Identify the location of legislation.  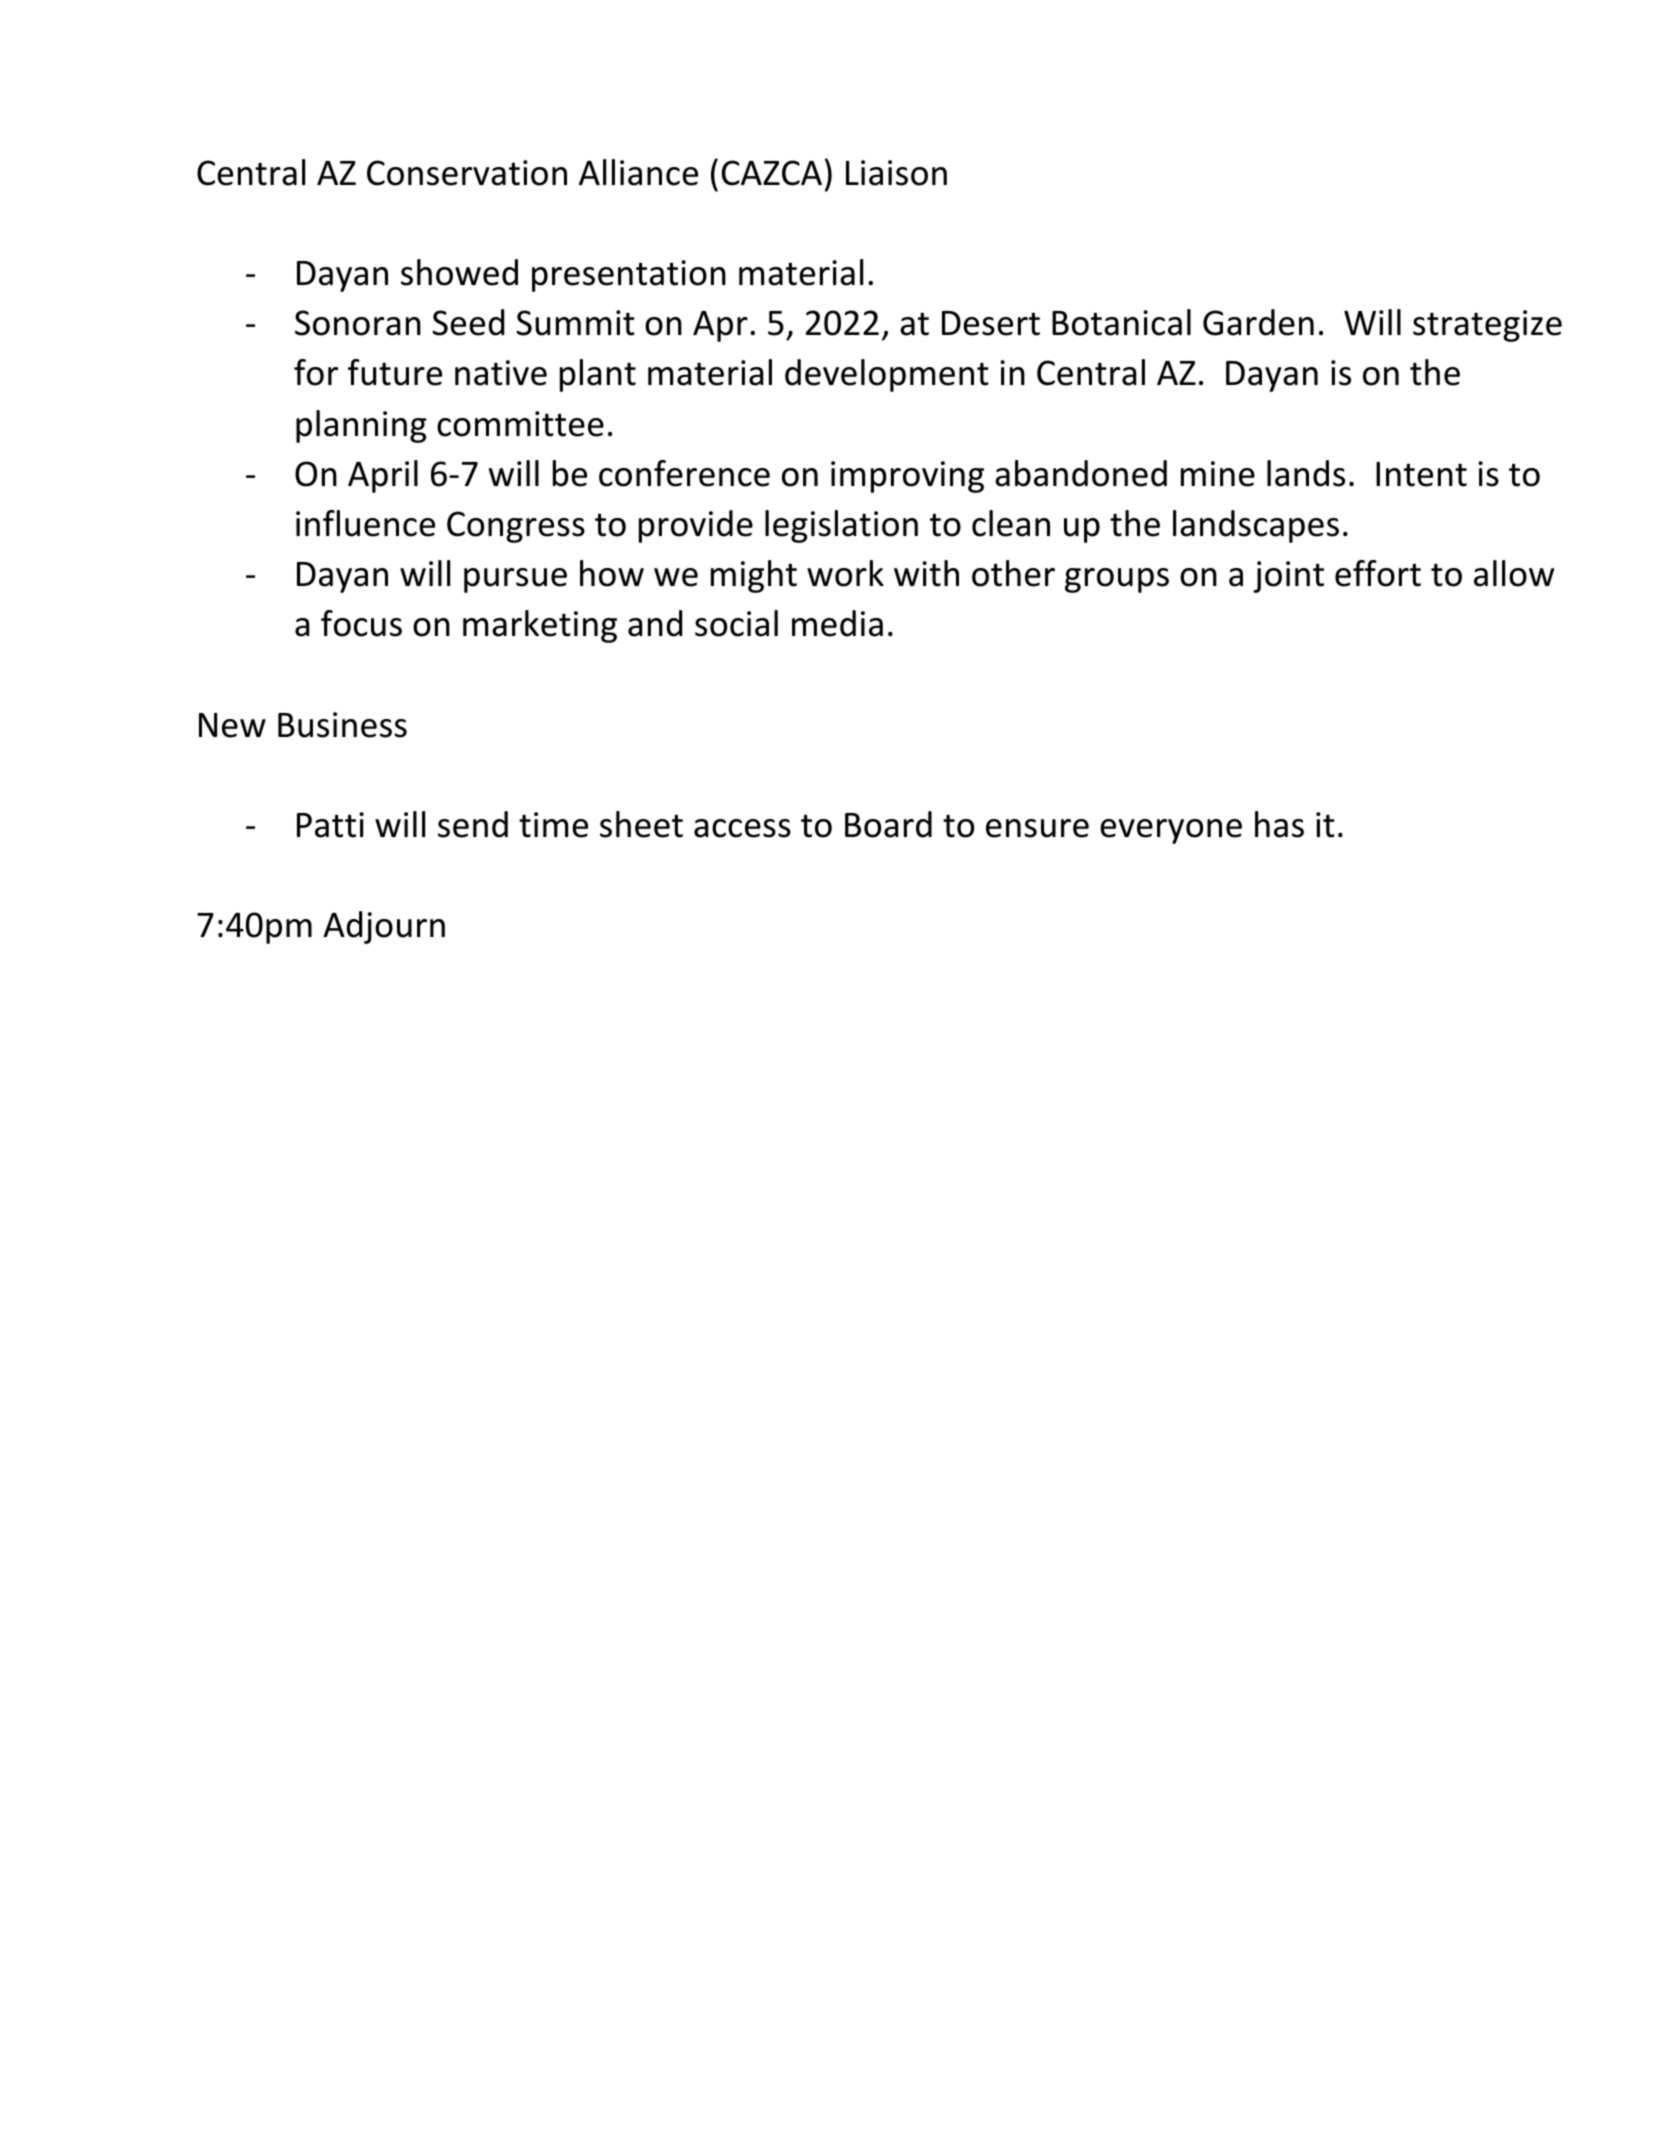
(841, 526).
